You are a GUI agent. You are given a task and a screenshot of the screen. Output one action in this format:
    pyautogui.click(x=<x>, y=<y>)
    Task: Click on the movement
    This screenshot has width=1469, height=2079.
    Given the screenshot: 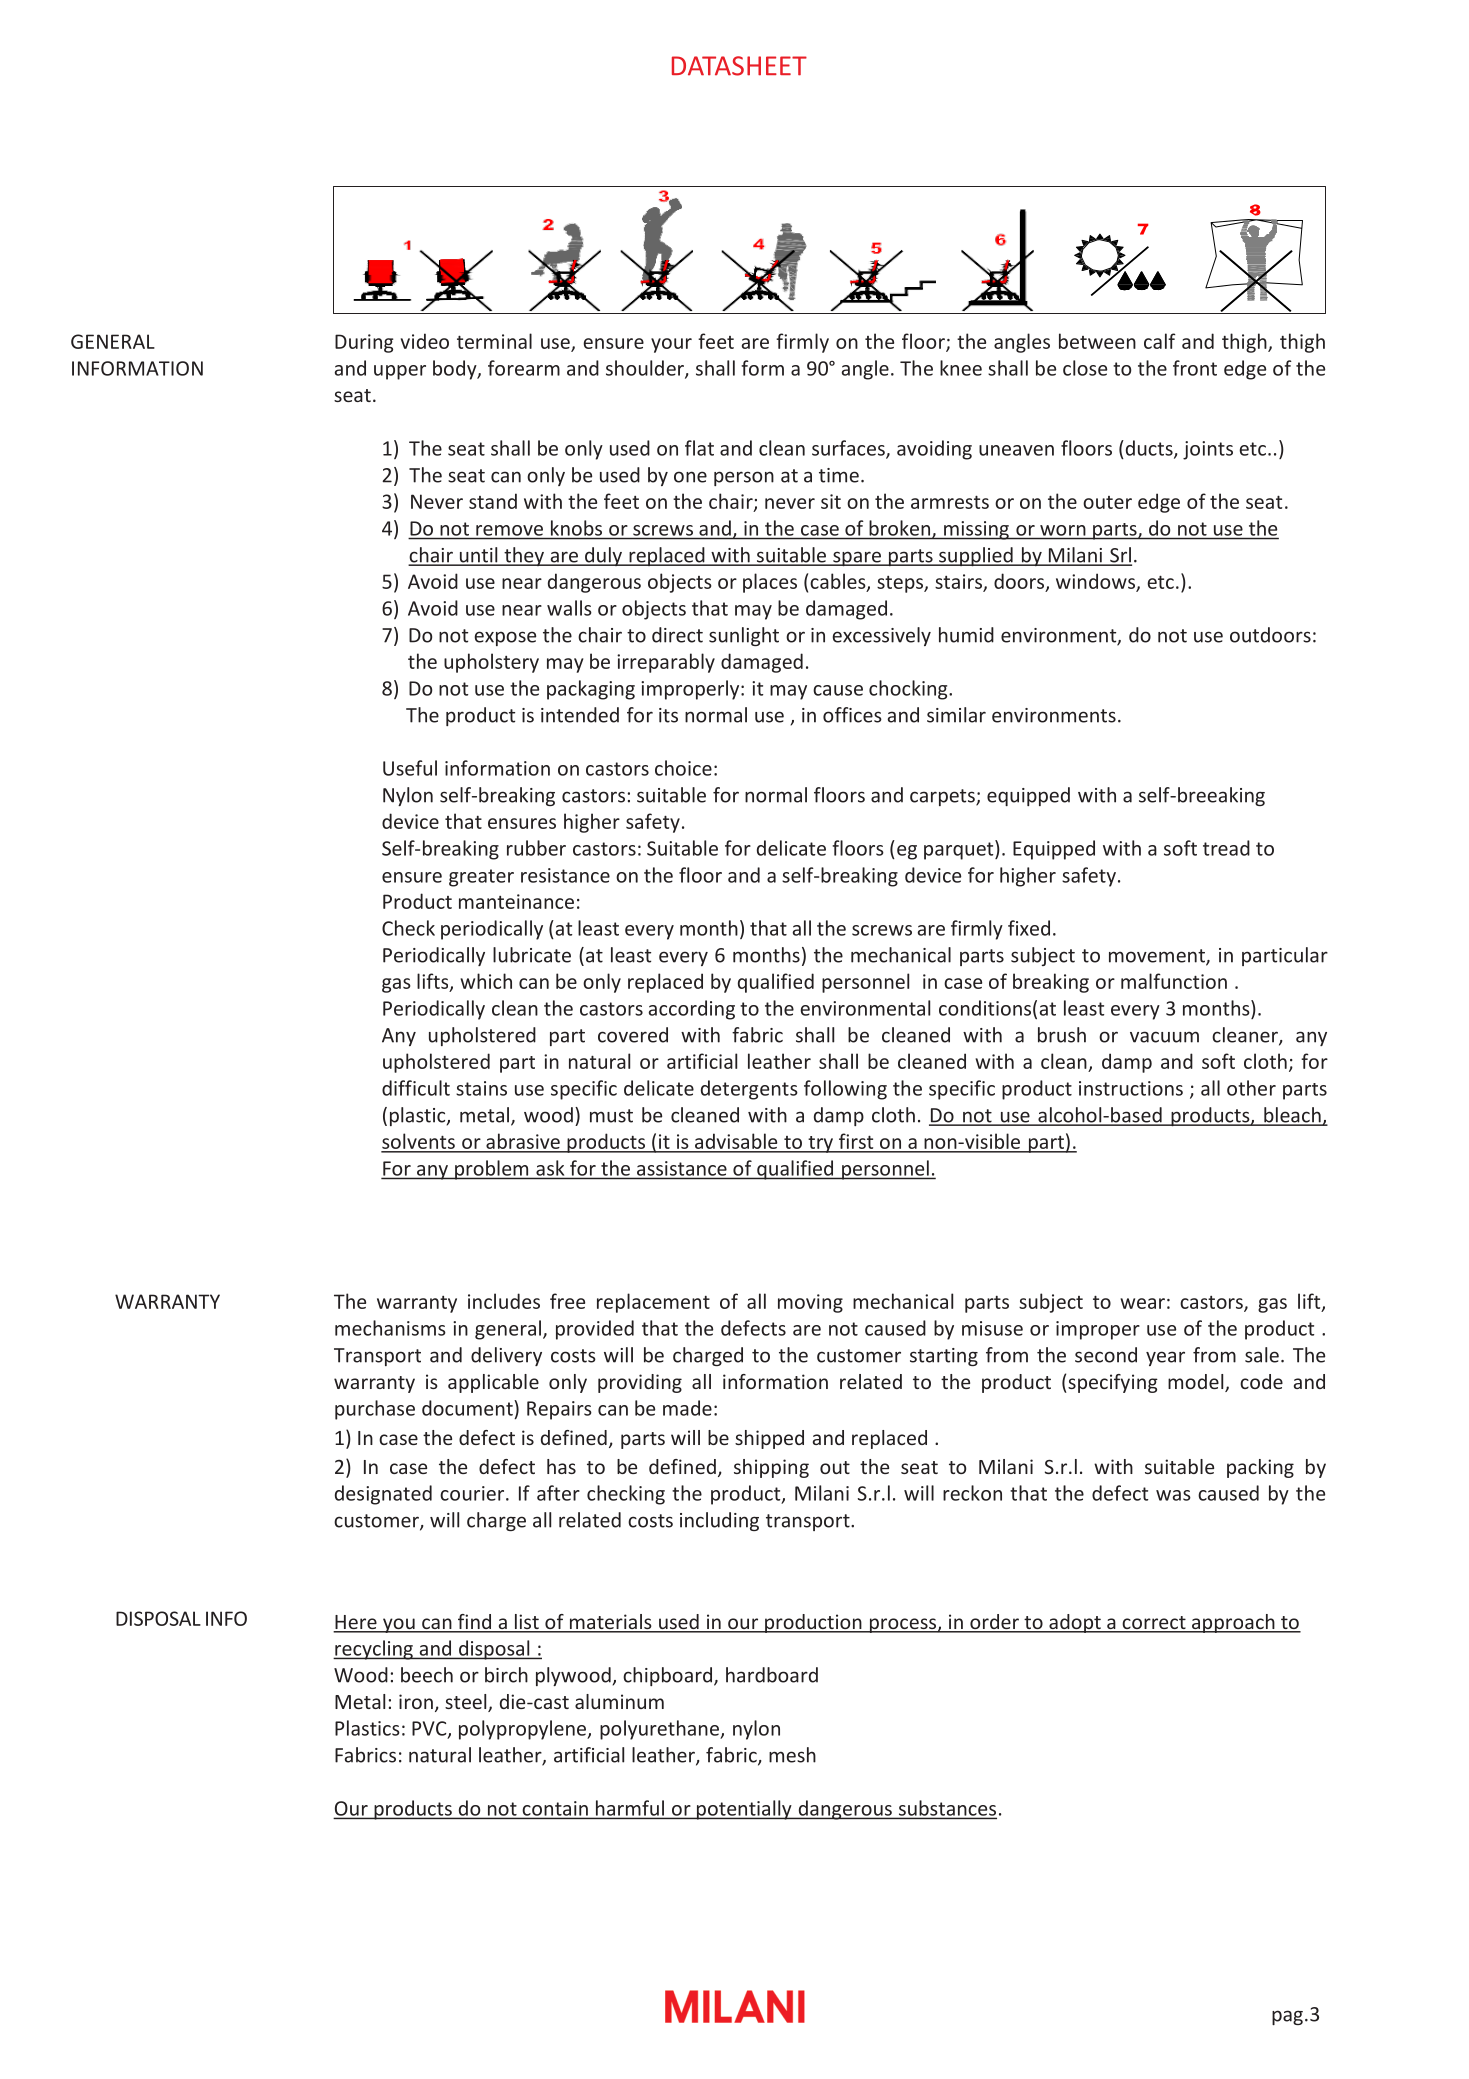 What is the action you would take?
    pyautogui.click(x=1158, y=957)
